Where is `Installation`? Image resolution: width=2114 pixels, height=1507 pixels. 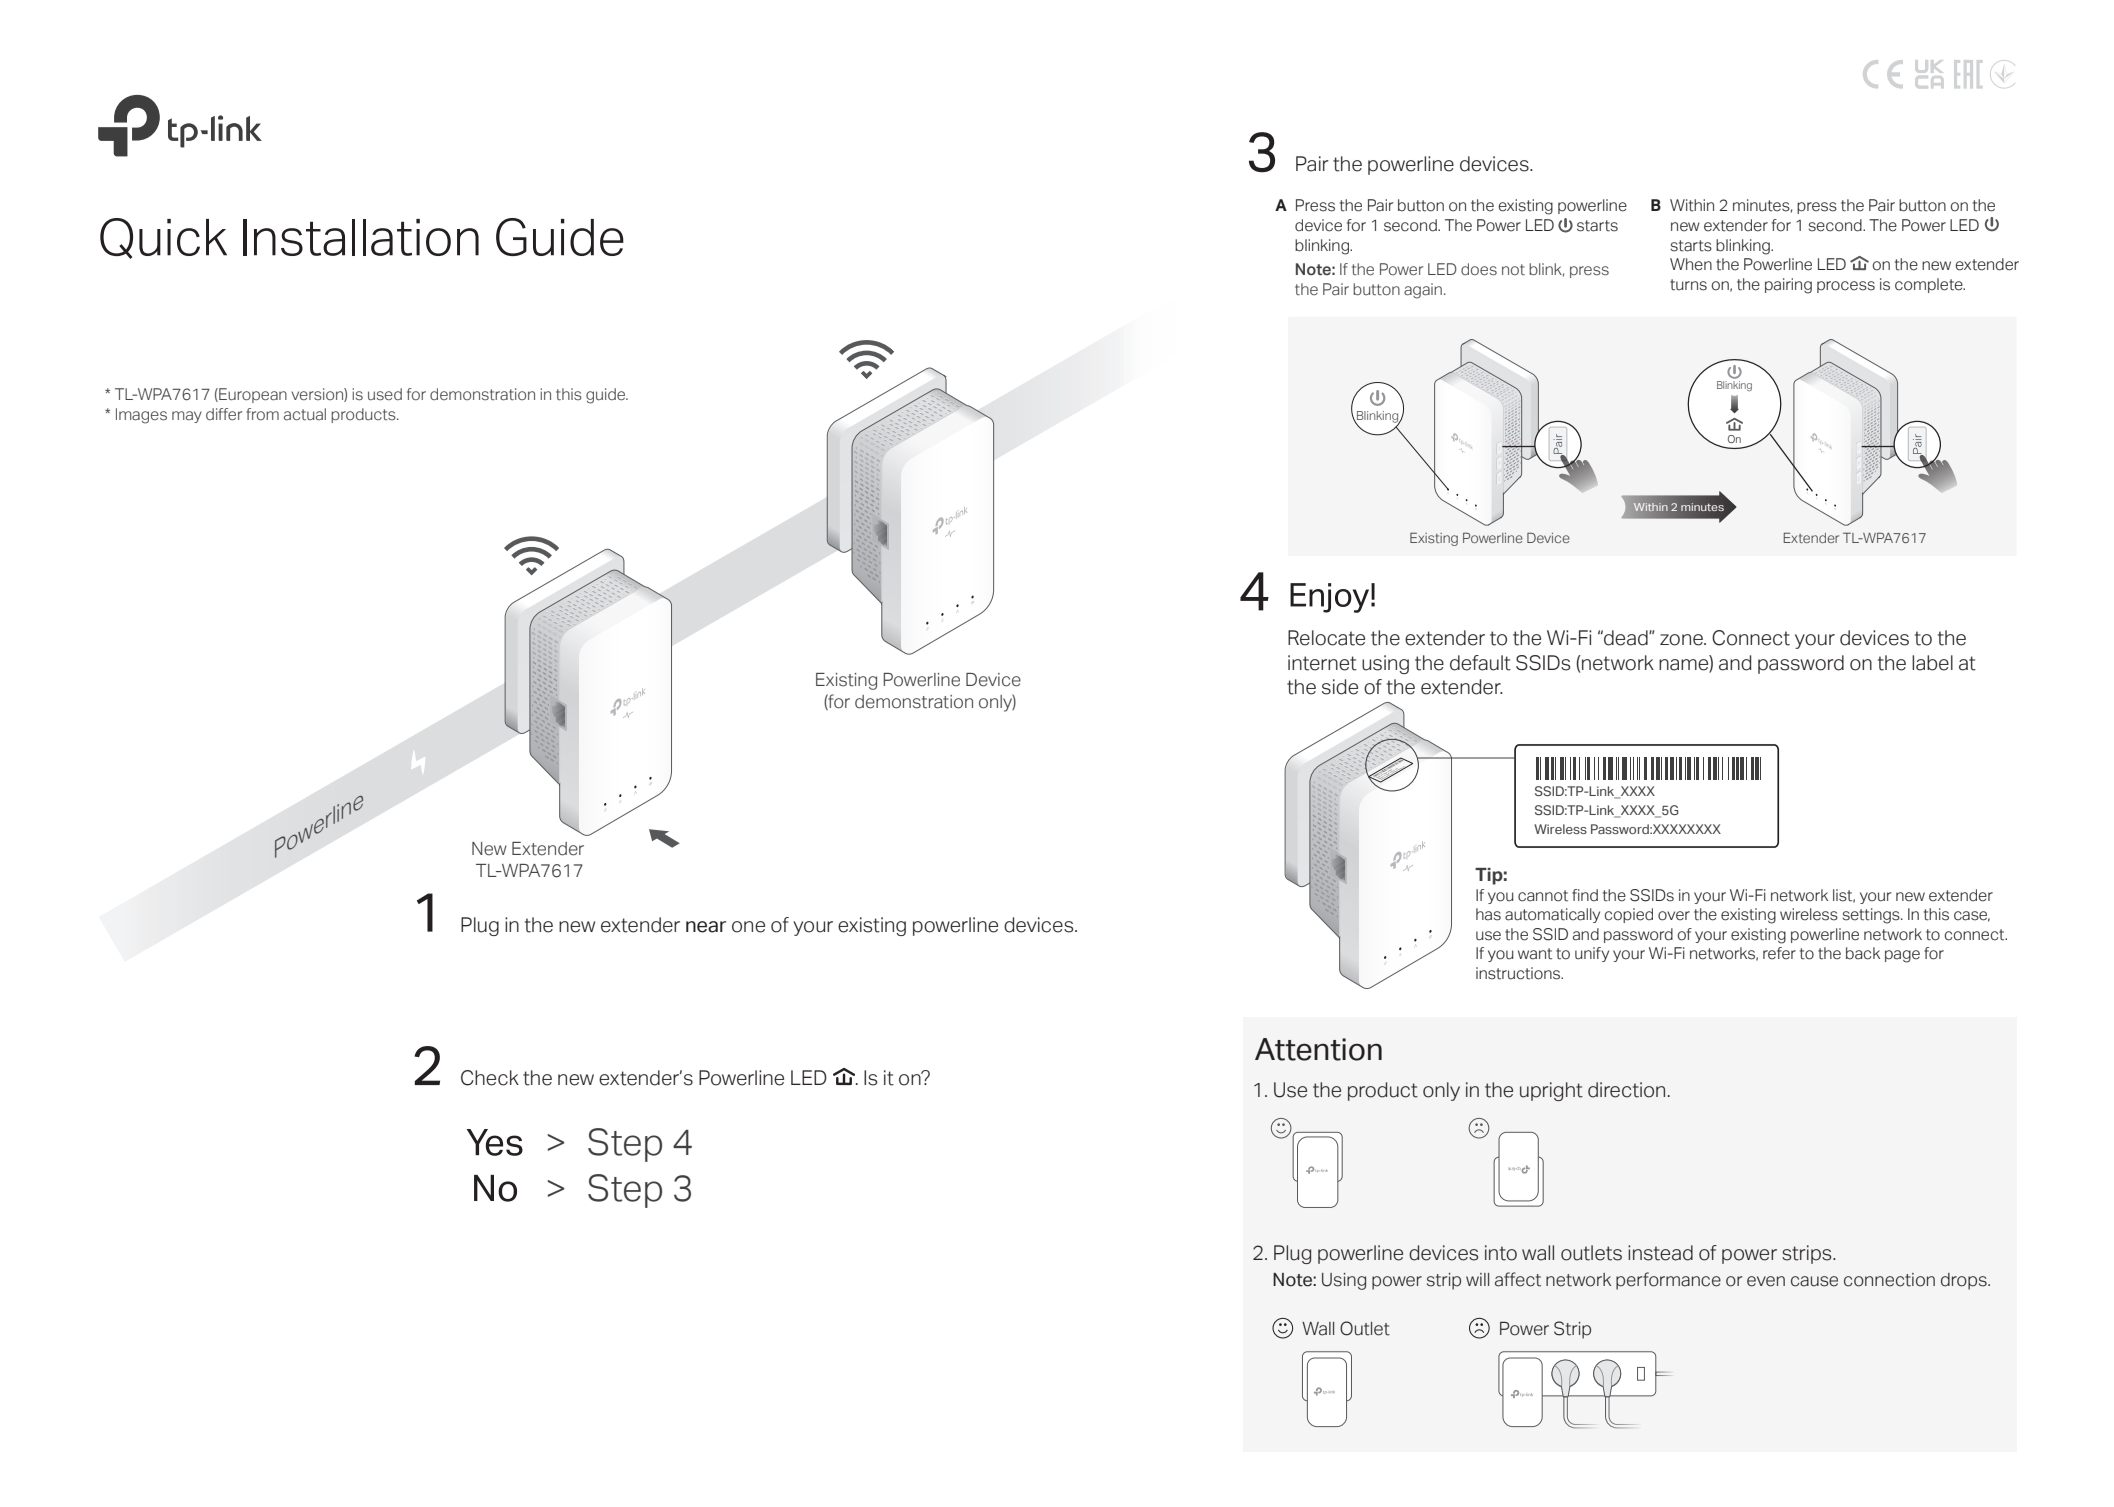 Installation is located at coordinates (361, 237).
